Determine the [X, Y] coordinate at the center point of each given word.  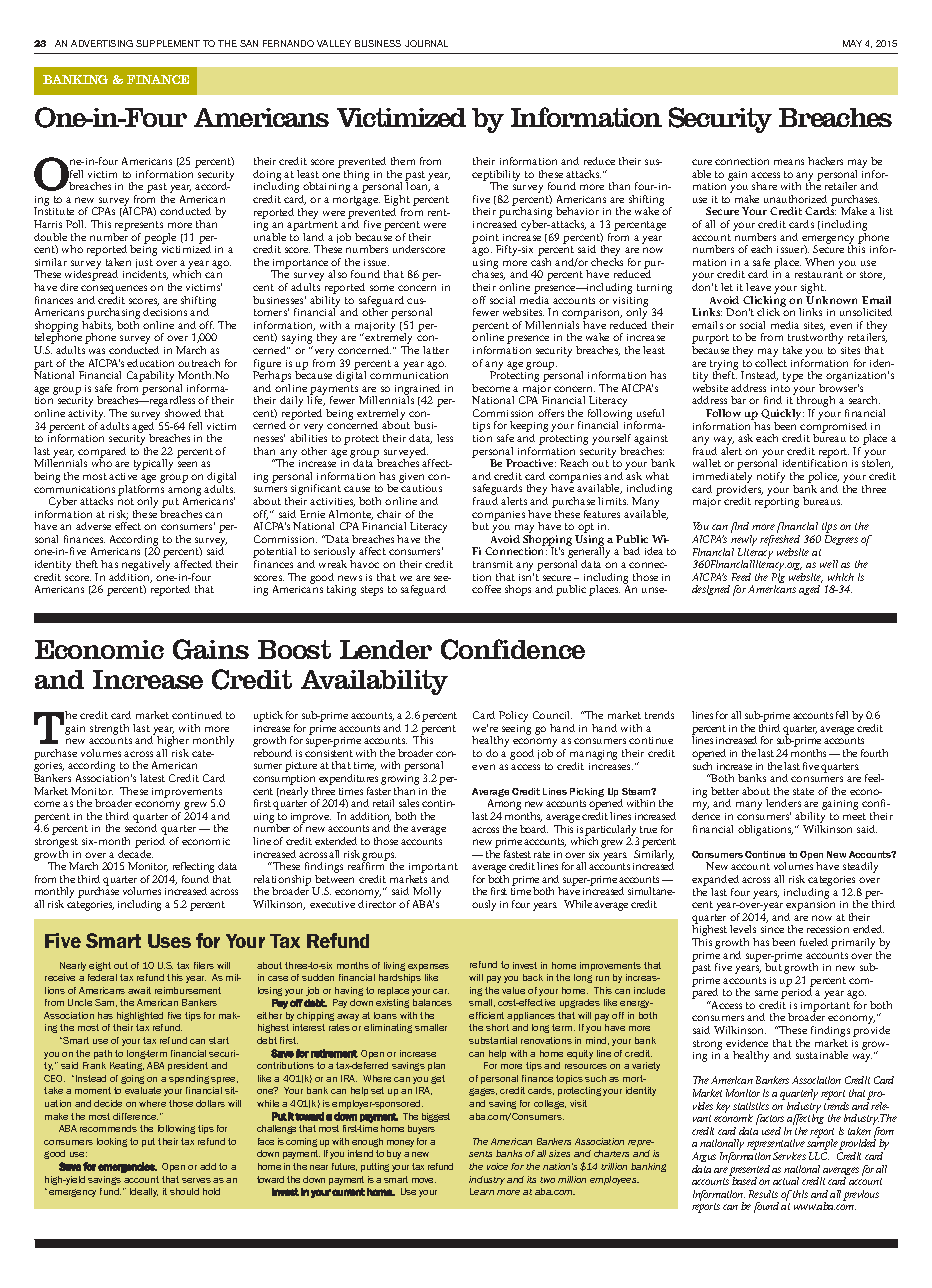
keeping [529, 428]
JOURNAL [426, 43]
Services [789, 1156]
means [789, 162]
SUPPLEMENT [168, 43]
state [803, 791]
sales [409, 803]
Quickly [782, 416]
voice [497, 1166]
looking [112, 1142]
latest [152, 778]
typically [153, 464]
